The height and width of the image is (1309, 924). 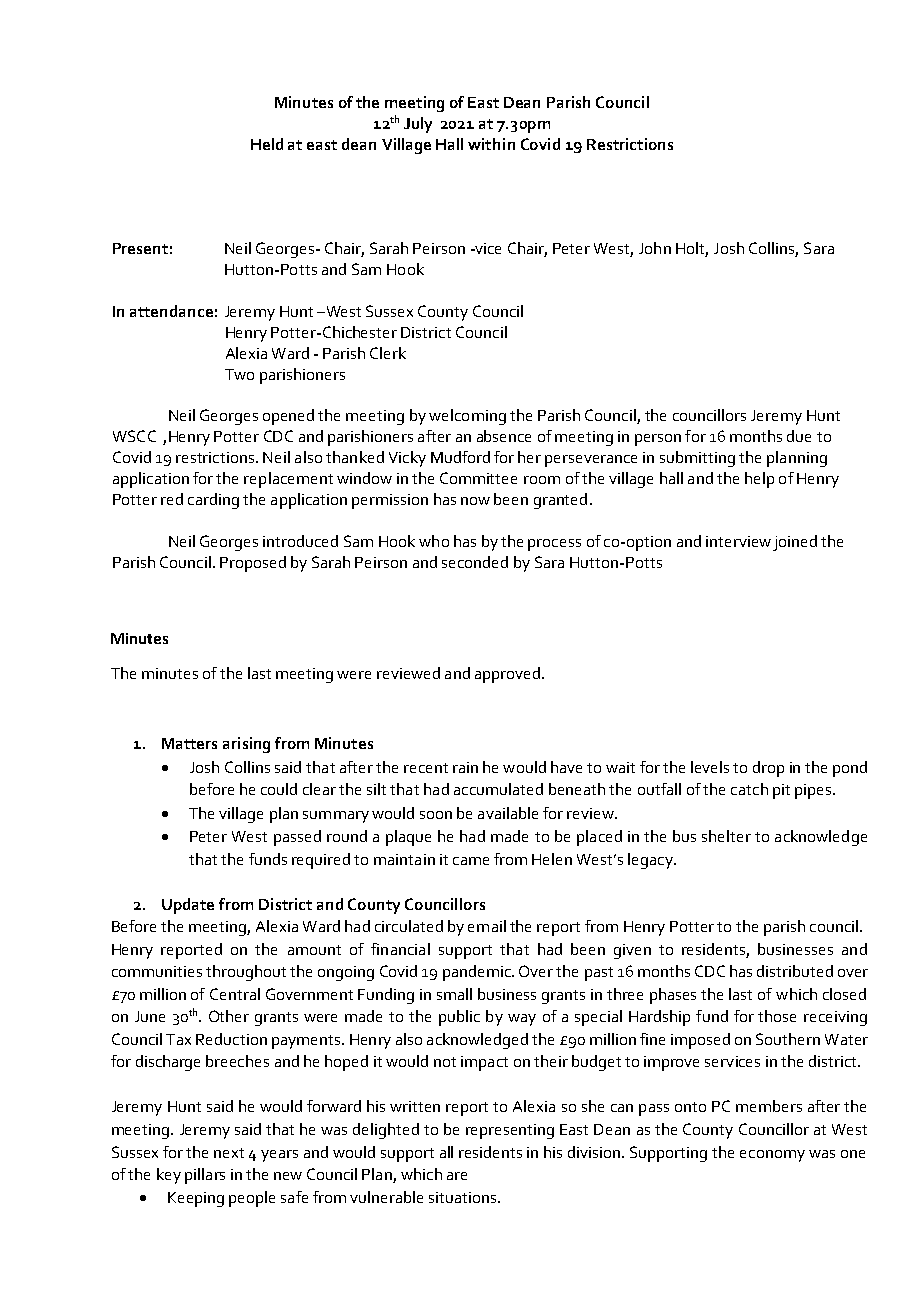 What do you see at coordinates (279, 789) in the image?
I see `could` at bounding box center [279, 789].
